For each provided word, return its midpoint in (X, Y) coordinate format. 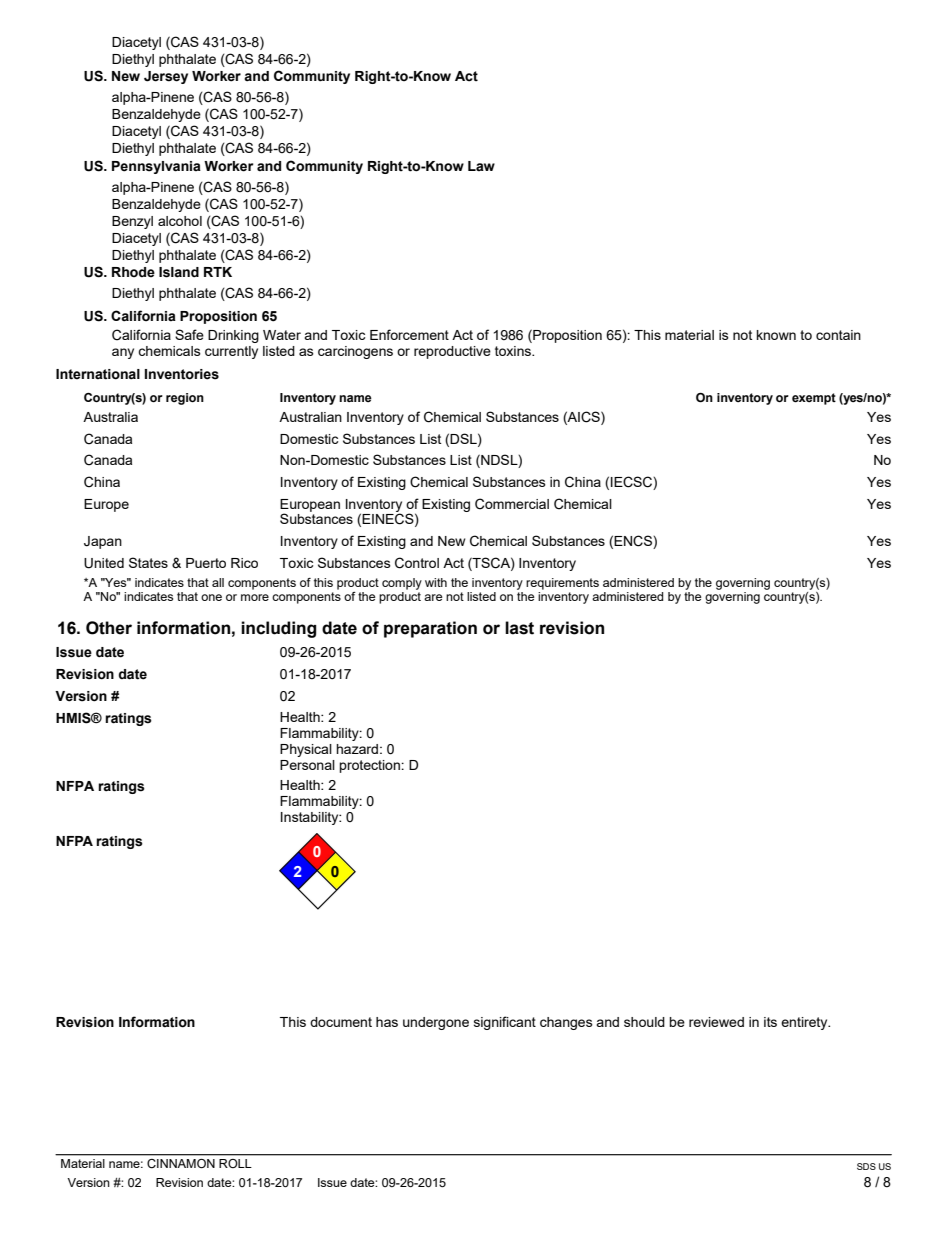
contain (838, 335)
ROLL (235, 1163)
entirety (805, 1023)
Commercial (512, 504)
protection (370, 766)
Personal (307, 765)
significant (505, 1023)
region (185, 399)
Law (481, 166)
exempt (814, 399)
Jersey (166, 77)
